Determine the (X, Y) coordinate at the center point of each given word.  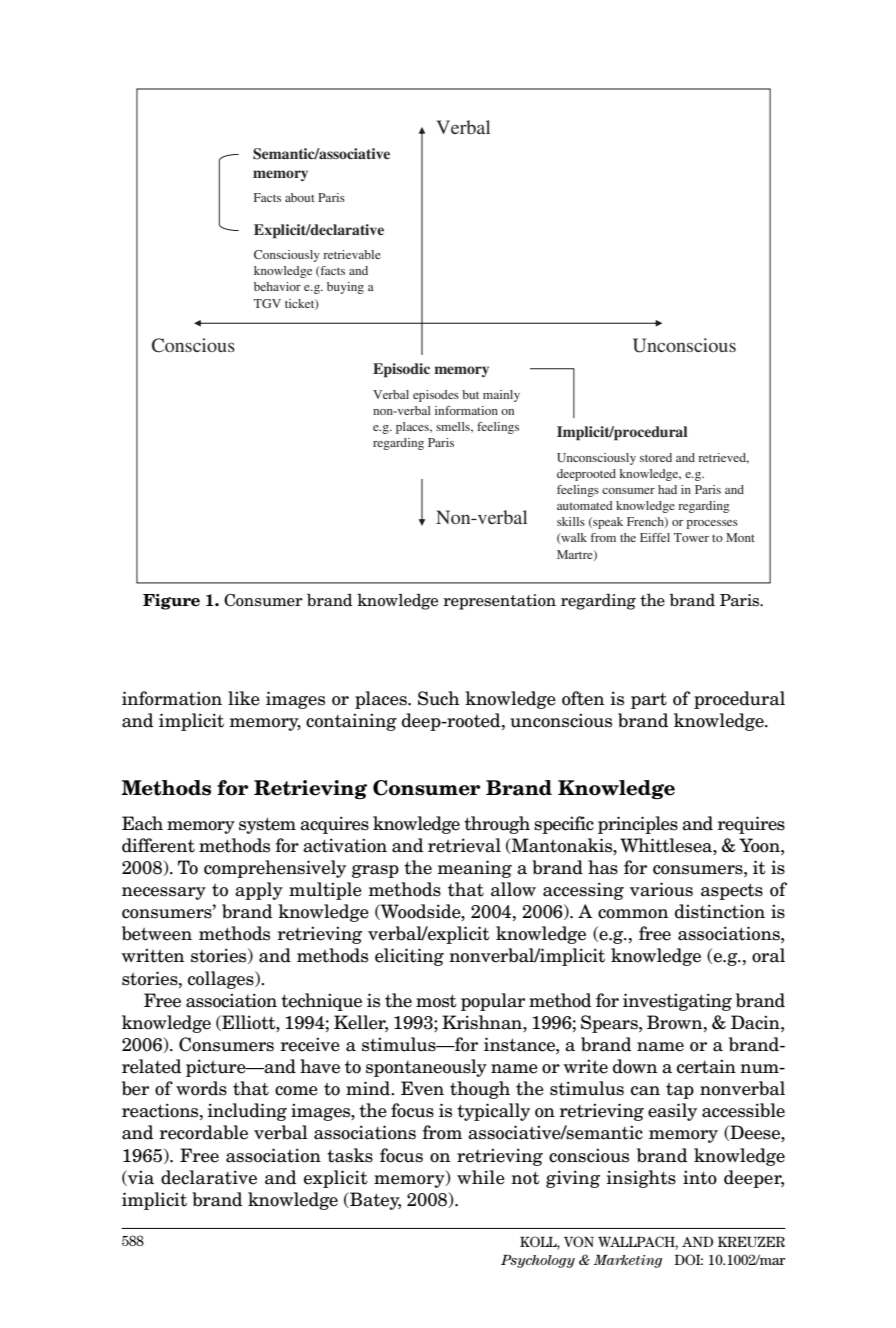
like (244, 698)
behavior (277, 286)
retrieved (723, 458)
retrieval (464, 845)
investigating (677, 1002)
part (649, 701)
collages (222, 980)
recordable (203, 1132)
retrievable (352, 254)
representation (499, 602)
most (436, 1001)
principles (638, 825)
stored (656, 457)
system (267, 826)
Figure (171, 602)
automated (585, 505)
